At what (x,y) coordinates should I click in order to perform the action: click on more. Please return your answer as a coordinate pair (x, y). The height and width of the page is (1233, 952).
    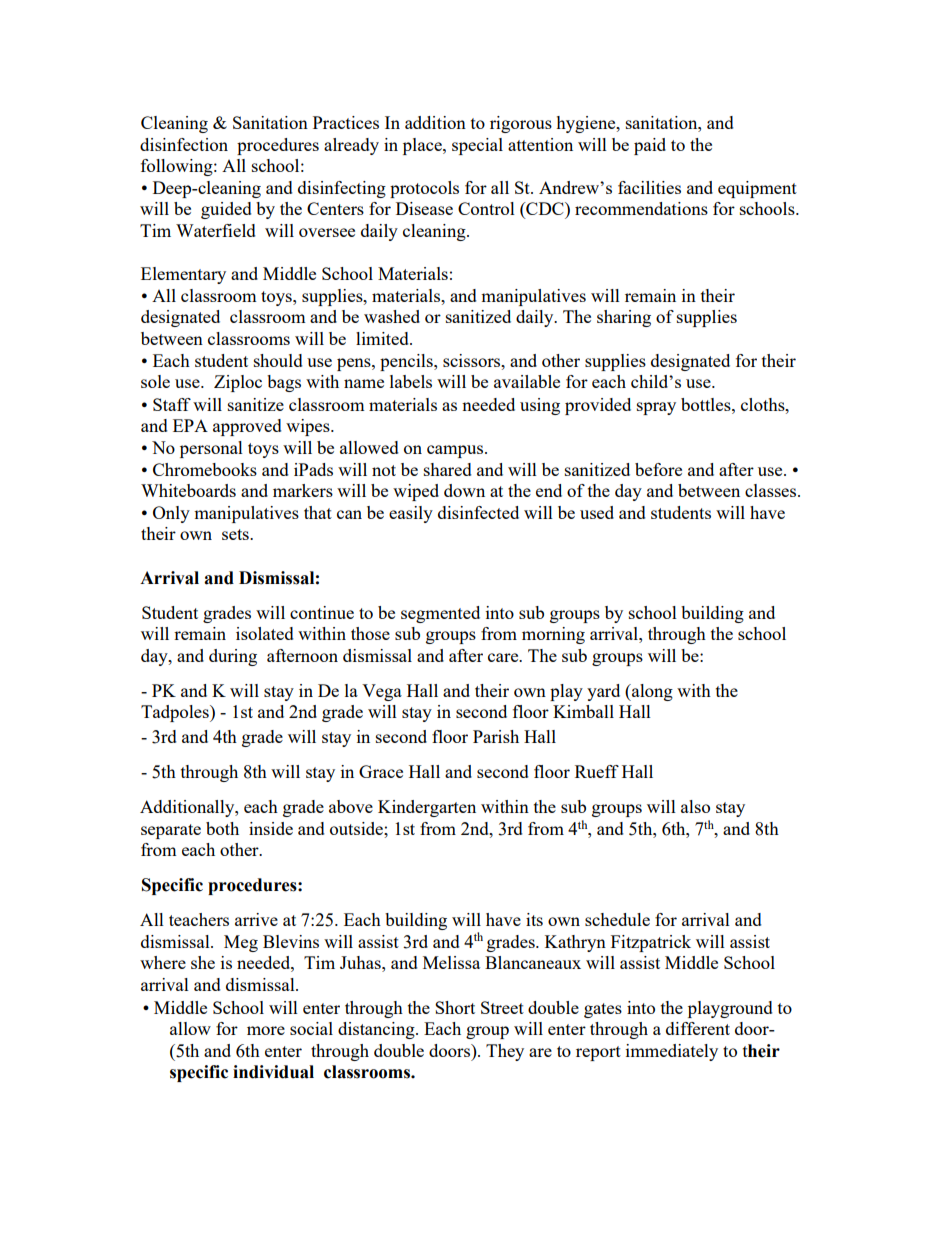
    Looking at the image, I should click on (266, 1030).
